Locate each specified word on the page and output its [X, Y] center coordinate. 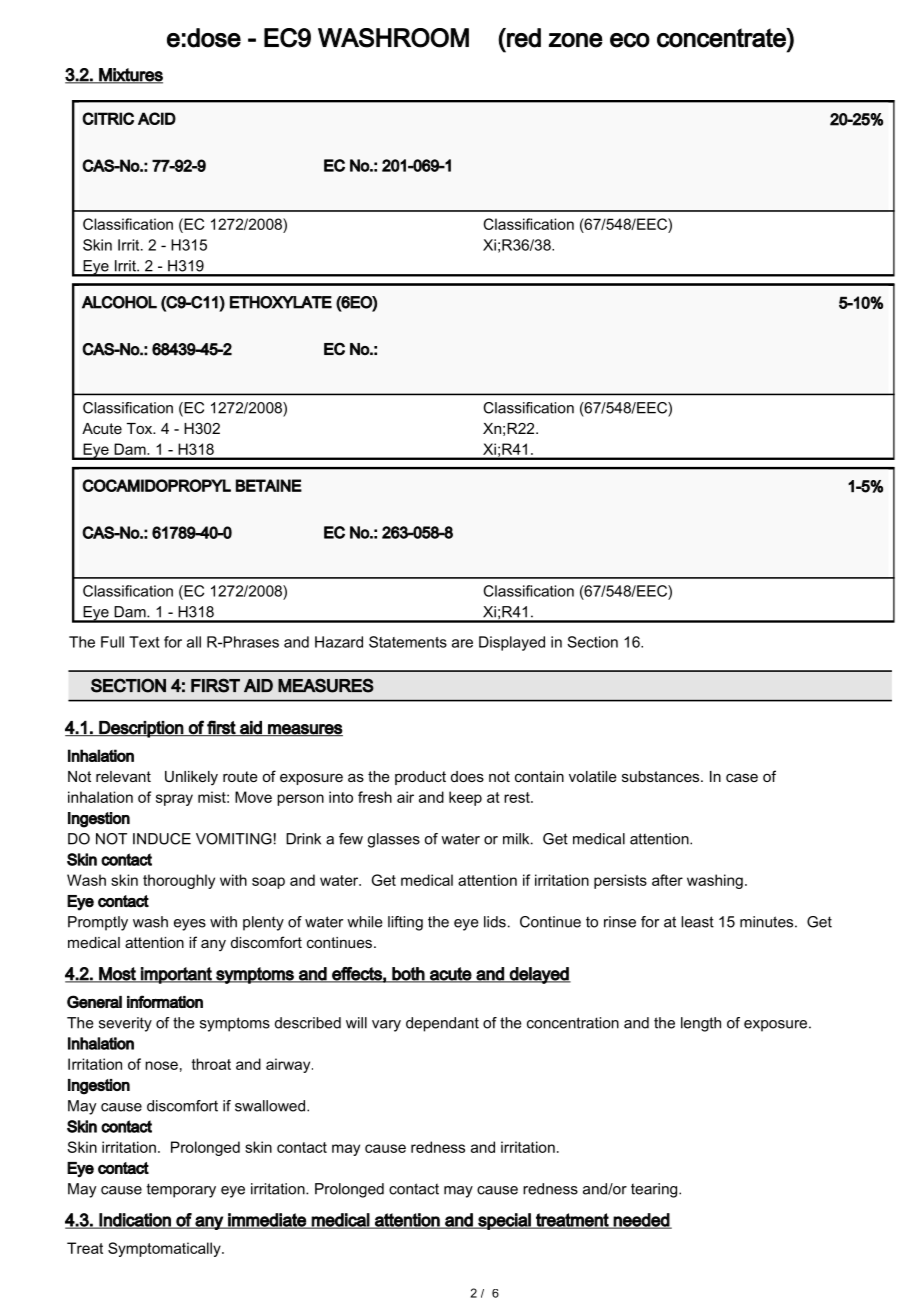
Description [141, 729]
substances [662, 776]
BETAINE [269, 485]
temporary [181, 1190]
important [176, 975]
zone [576, 40]
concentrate [722, 38]
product [420, 778]
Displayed [512, 643]
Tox [141, 428]
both [408, 974]
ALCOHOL [119, 302]
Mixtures [130, 75]
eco [630, 40]
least [697, 922]
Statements [408, 642]
